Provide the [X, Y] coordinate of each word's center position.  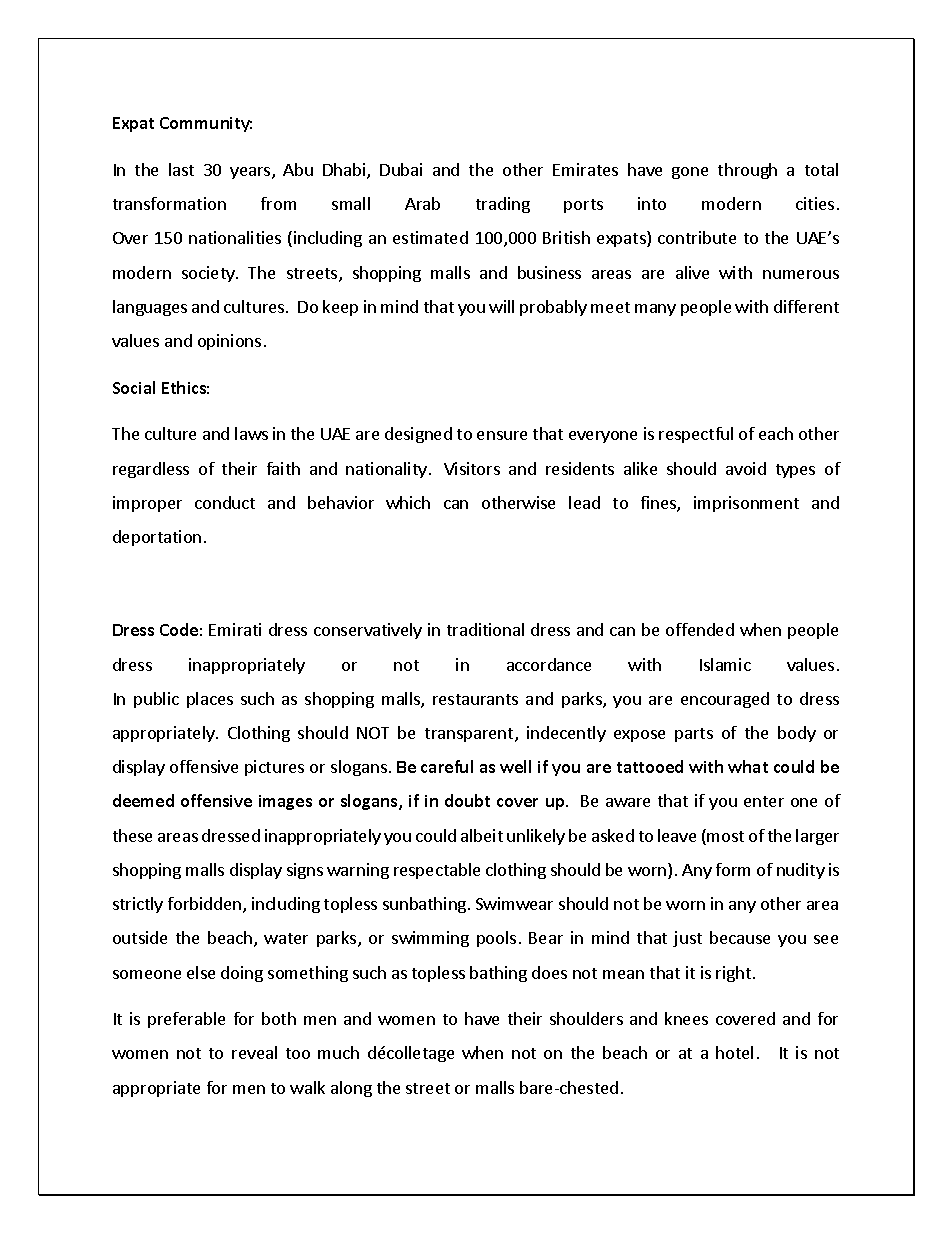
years [251, 173]
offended [700, 629]
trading [503, 205]
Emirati [235, 629]
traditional [485, 629]
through [747, 171]
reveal [254, 1052]
